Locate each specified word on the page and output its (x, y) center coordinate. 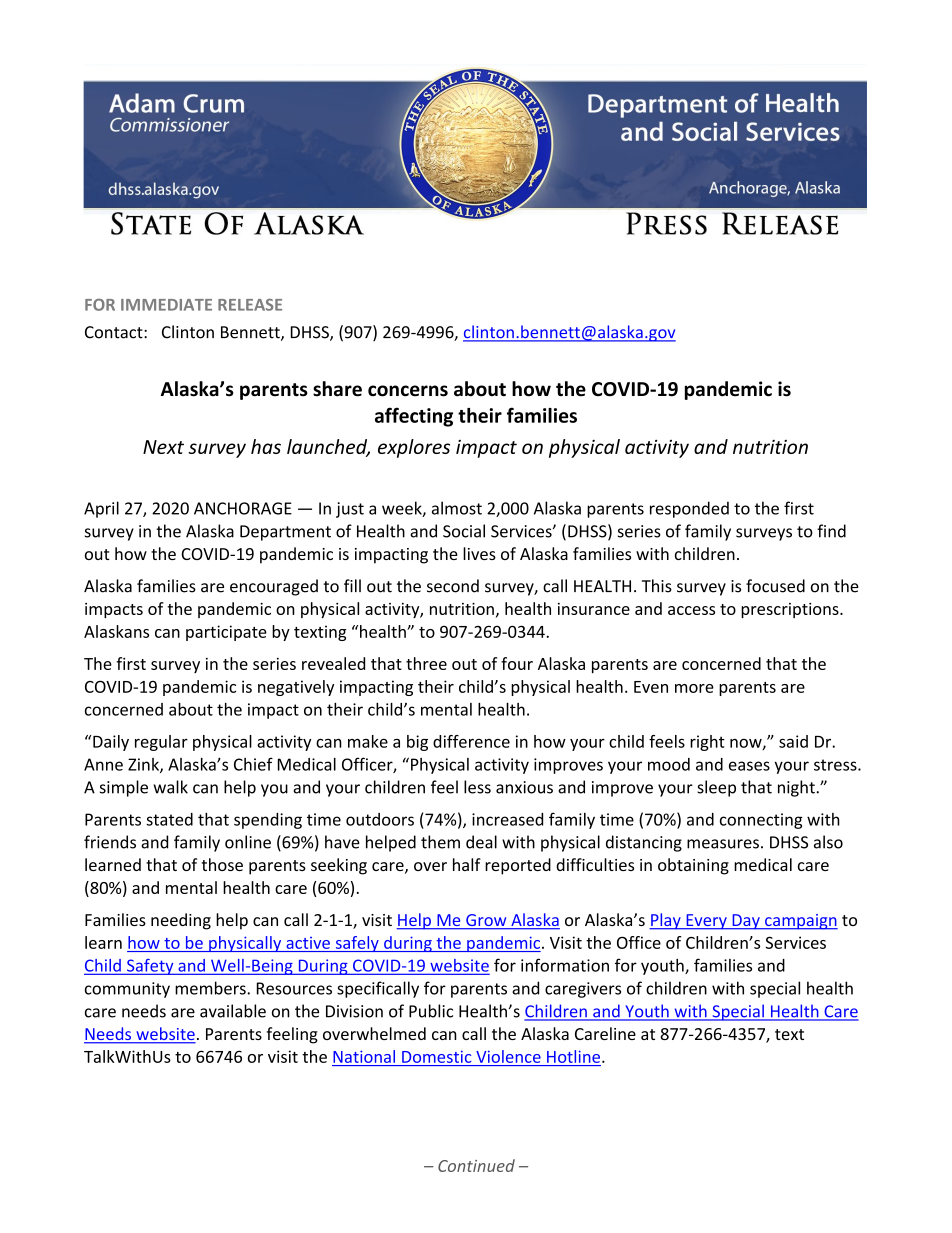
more (694, 688)
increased (507, 819)
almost (457, 508)
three (426, 663)
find (831, 531)
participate (226, 633)
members (211, 988)
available (233, 1011)
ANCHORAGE (243, 508)
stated (169, 819)
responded (689, 509)
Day (746, 922)
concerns (408, 391)
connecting (761, 821)
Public (431, 1011)
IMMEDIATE (166, 305)
